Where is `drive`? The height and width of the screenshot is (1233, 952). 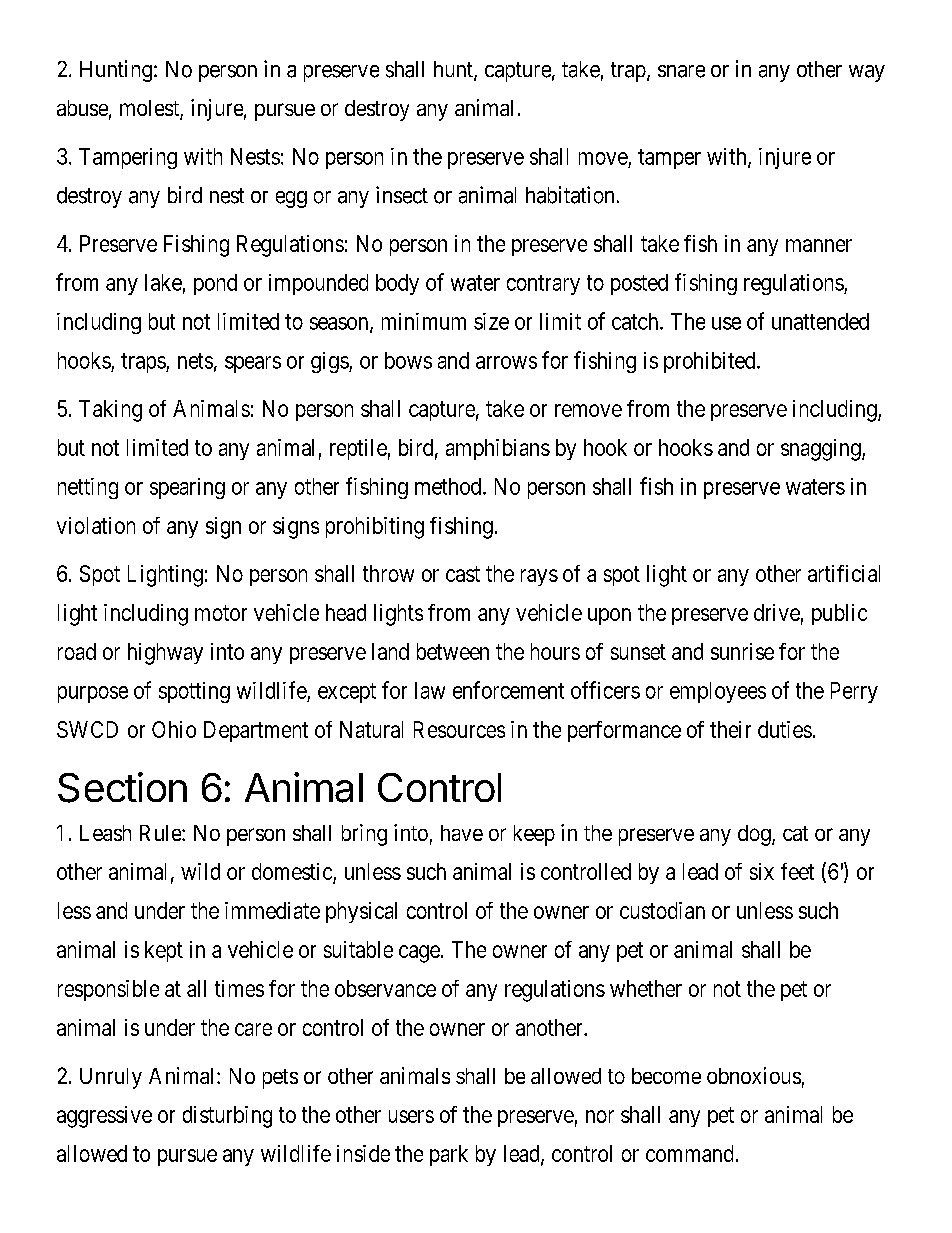
drive is located at coordinates (777, 612).
